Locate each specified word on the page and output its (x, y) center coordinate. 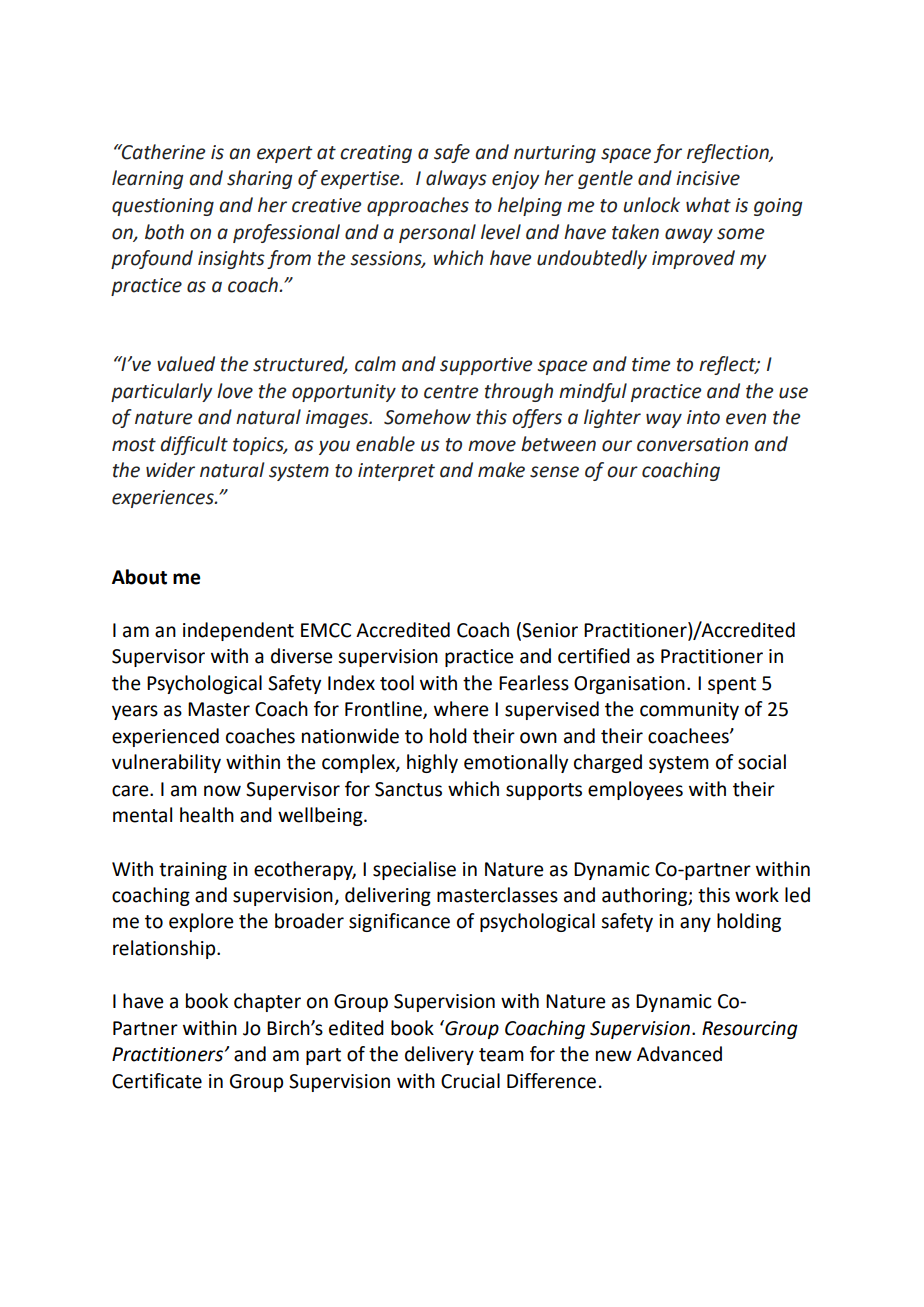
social (762, 762)
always (456, 179)
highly (432, 763)
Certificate (157, 1081)
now (222, 791)
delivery (439, 1055)
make (501, 470)
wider (170, 470)
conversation (692, 444)
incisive (708, 178)
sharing (260, 179)
